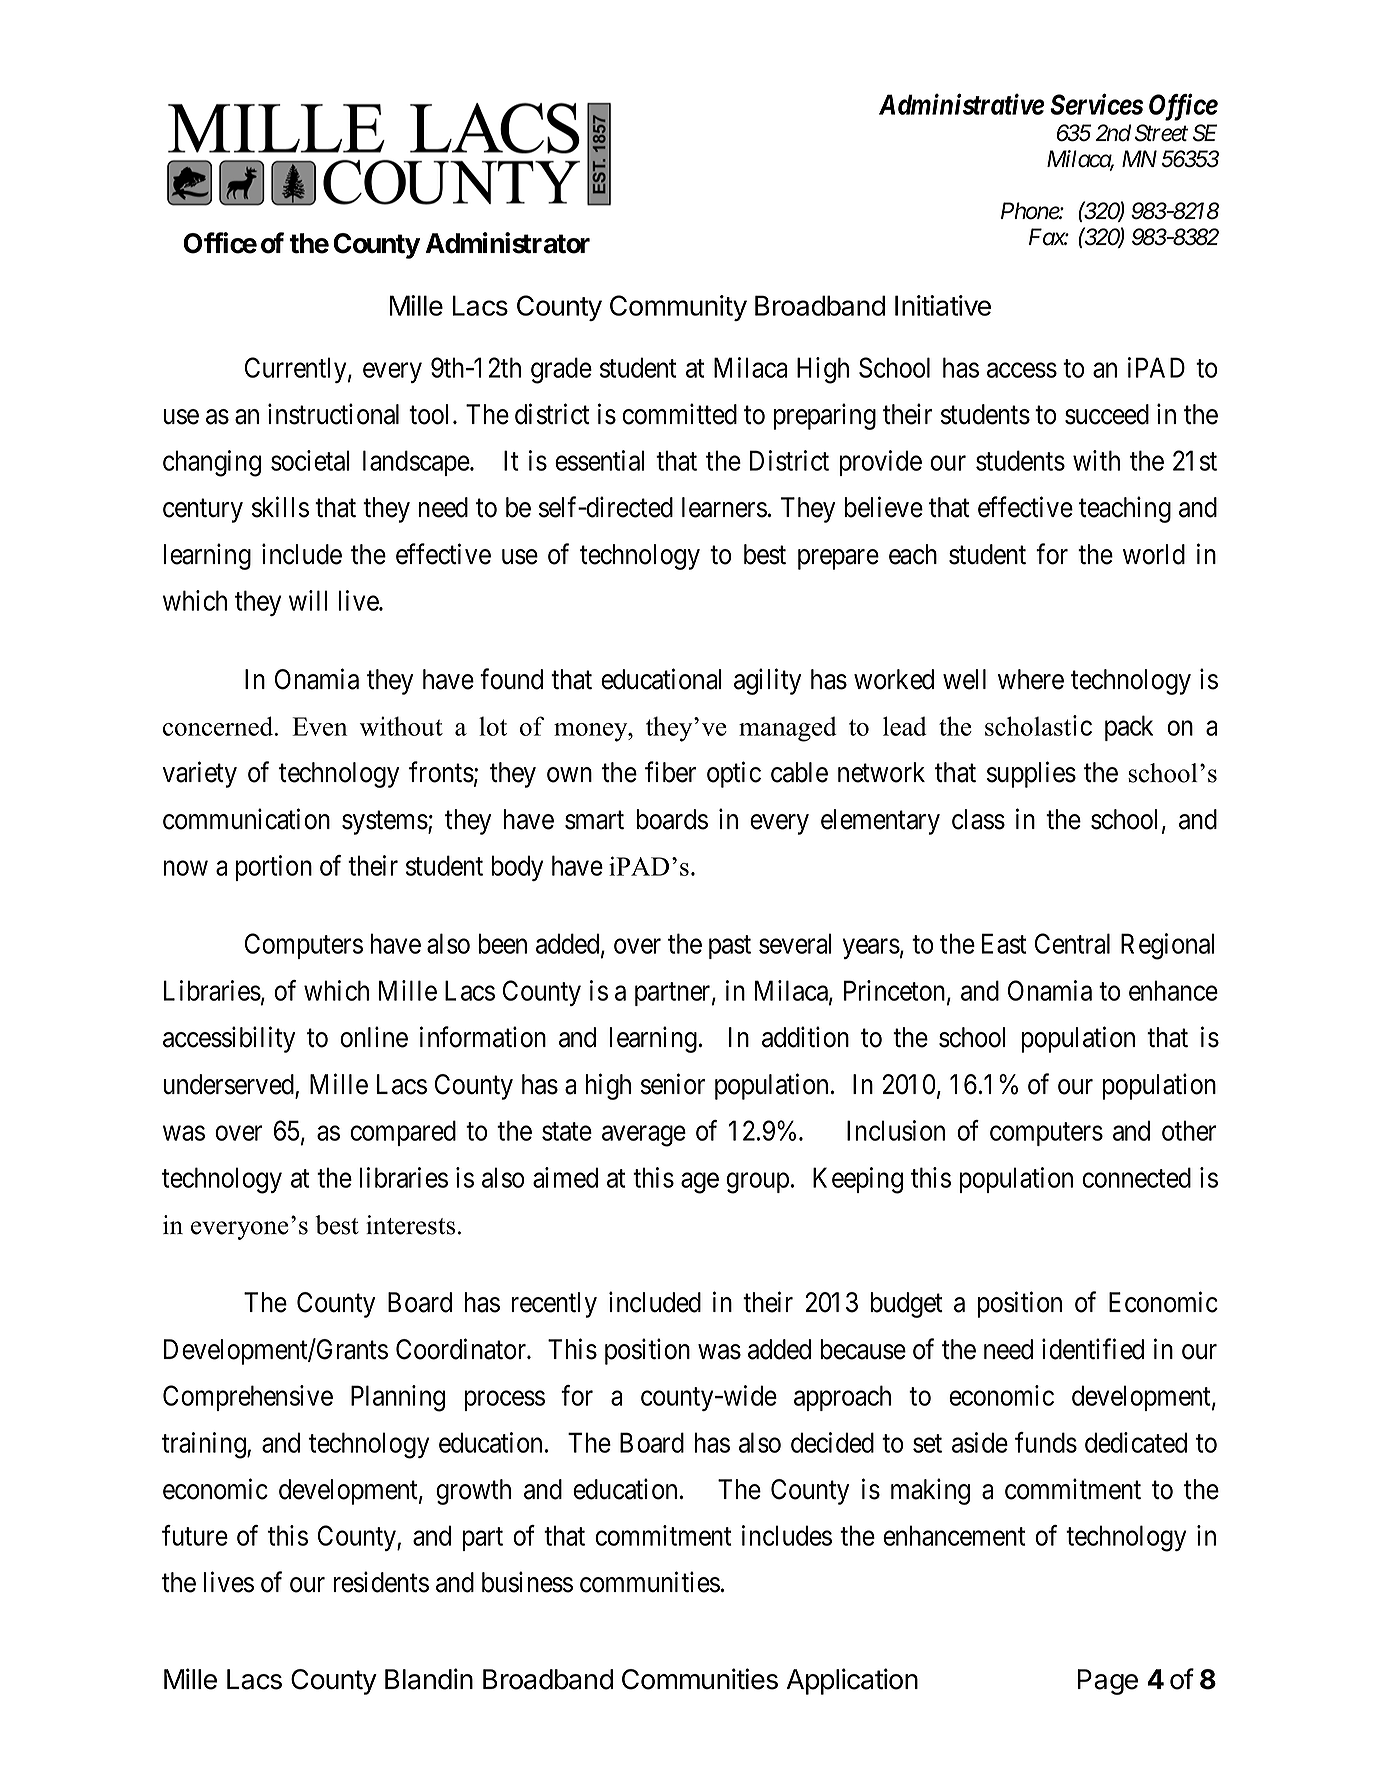  I want to click on senior, so click(673, 1084).
